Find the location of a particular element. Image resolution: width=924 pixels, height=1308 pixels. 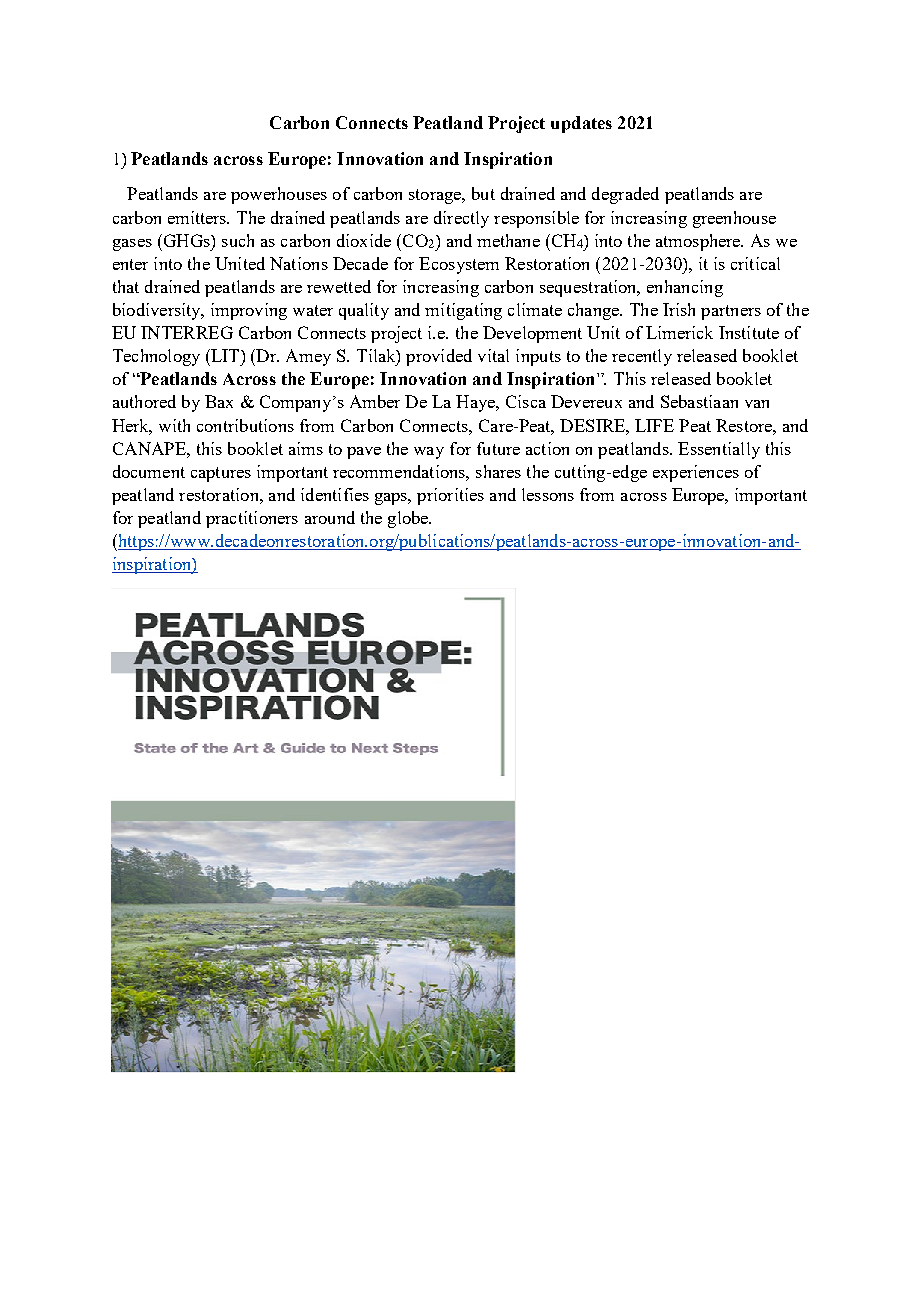

Limerick is located at coordinates (679, 332).
